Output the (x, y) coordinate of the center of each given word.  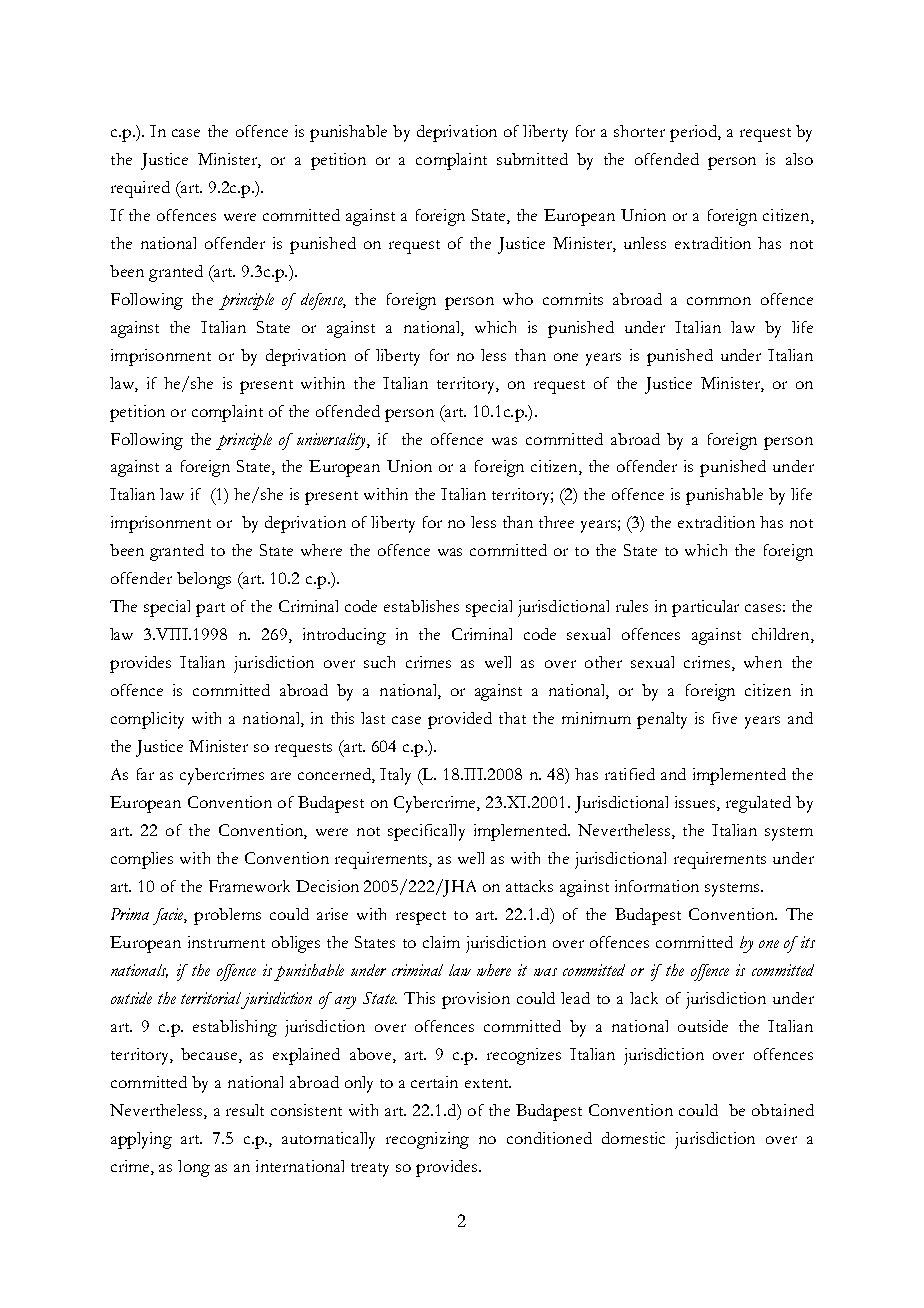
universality (332, 441)
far (145, 774)
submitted (532, 159)
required (140, 189)
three (556, 522)
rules (632, 606)
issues (696, 803)
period (694, 133)
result (245, 1110)
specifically (426, 832)
